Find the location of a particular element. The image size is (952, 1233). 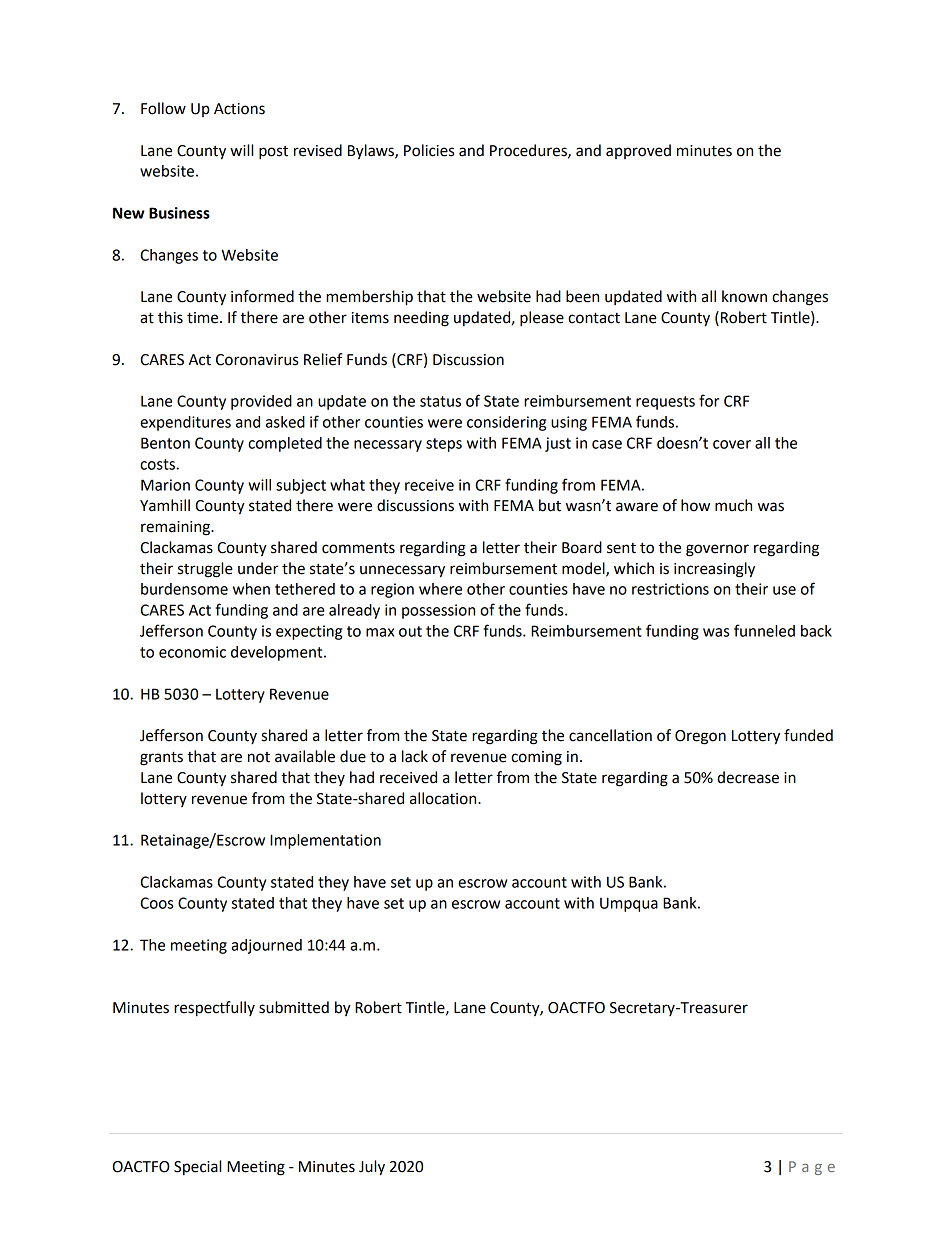

Special is located at coordinates (197, 1167).
